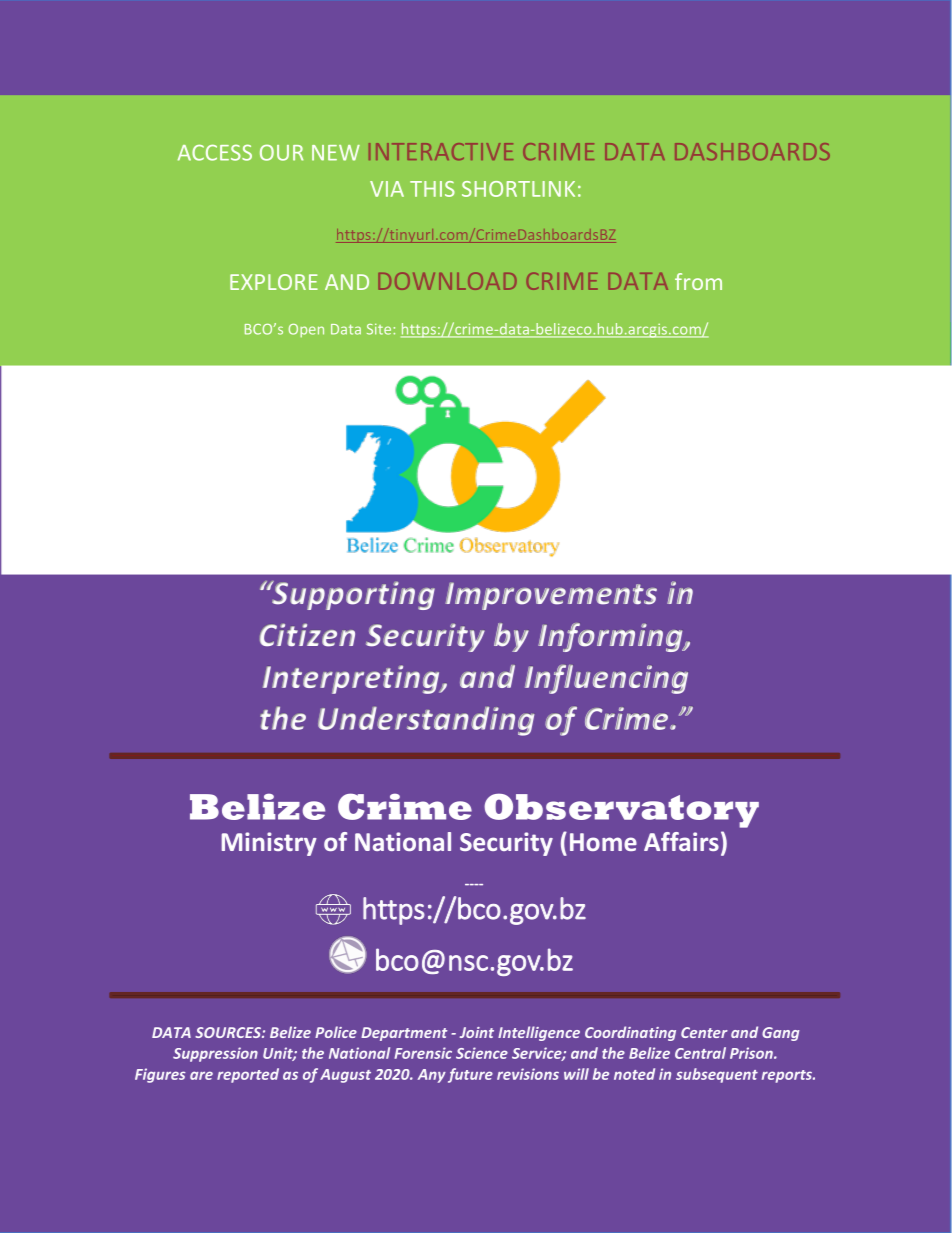 The width and height of the page is (952, 1233). I want to click on ACCESS, so click(215, 152).
